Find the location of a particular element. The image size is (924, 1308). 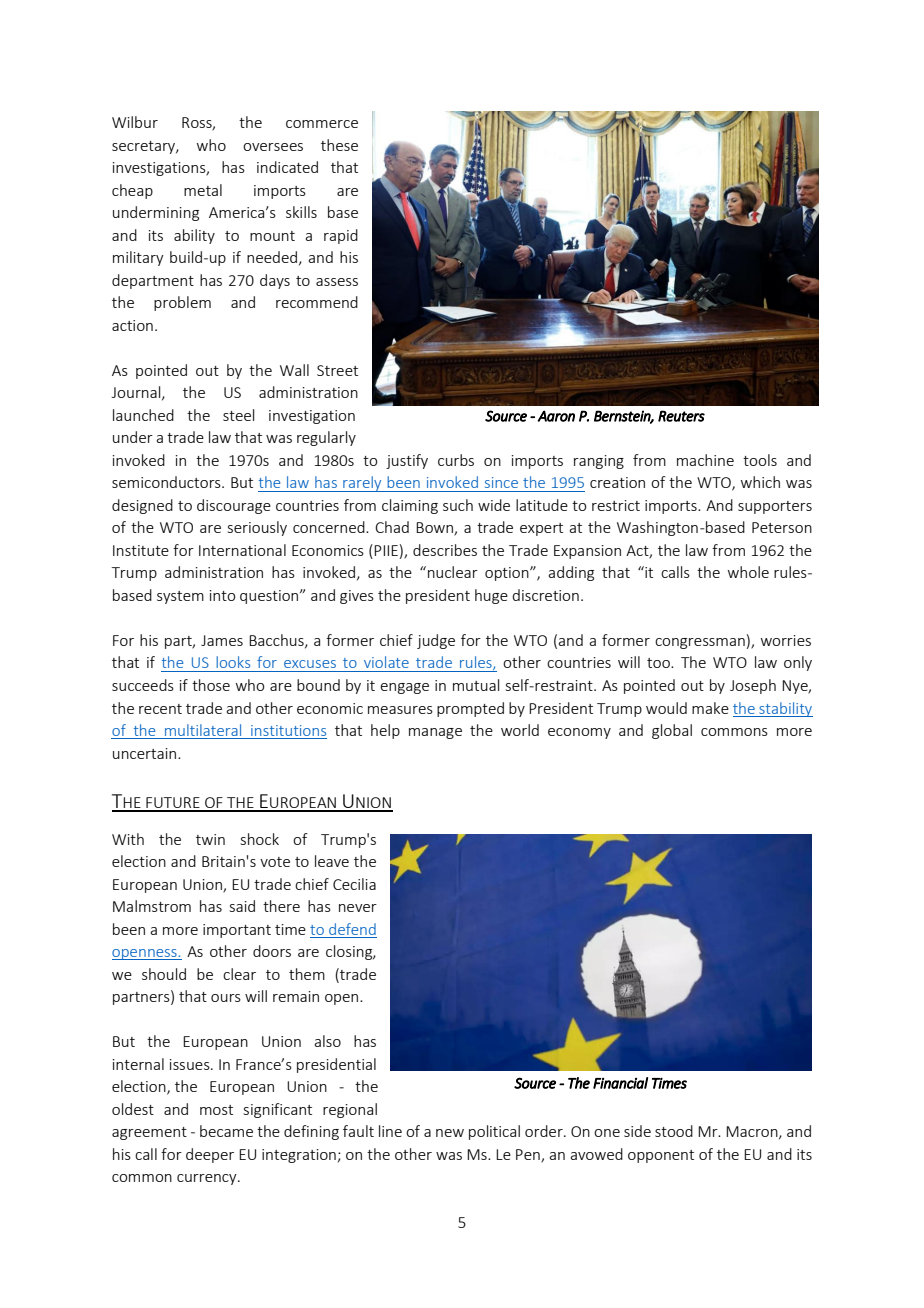

manage is located at coordinates (435, 733).
